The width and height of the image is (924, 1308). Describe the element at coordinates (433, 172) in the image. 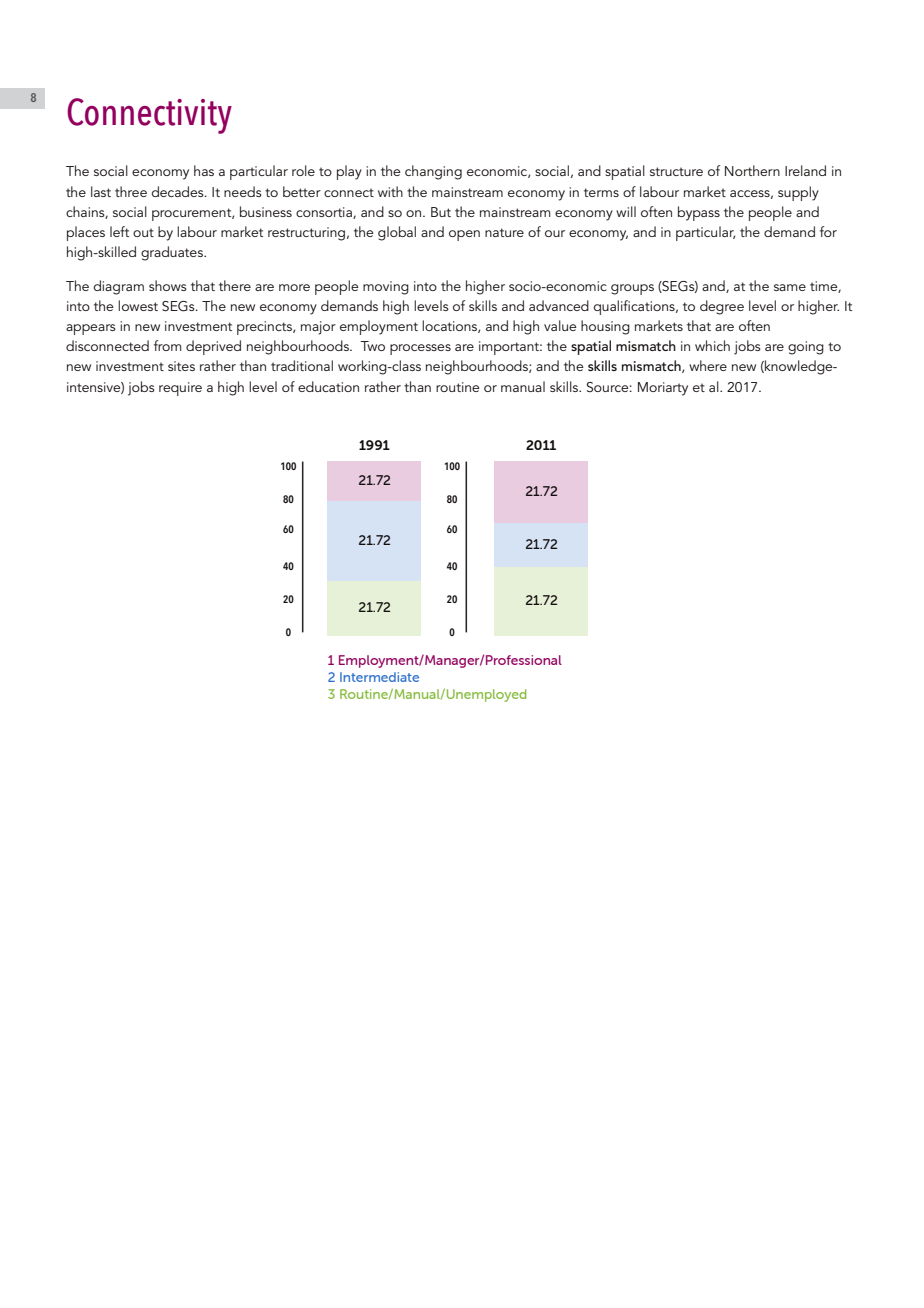

I see `changing` at that location.
